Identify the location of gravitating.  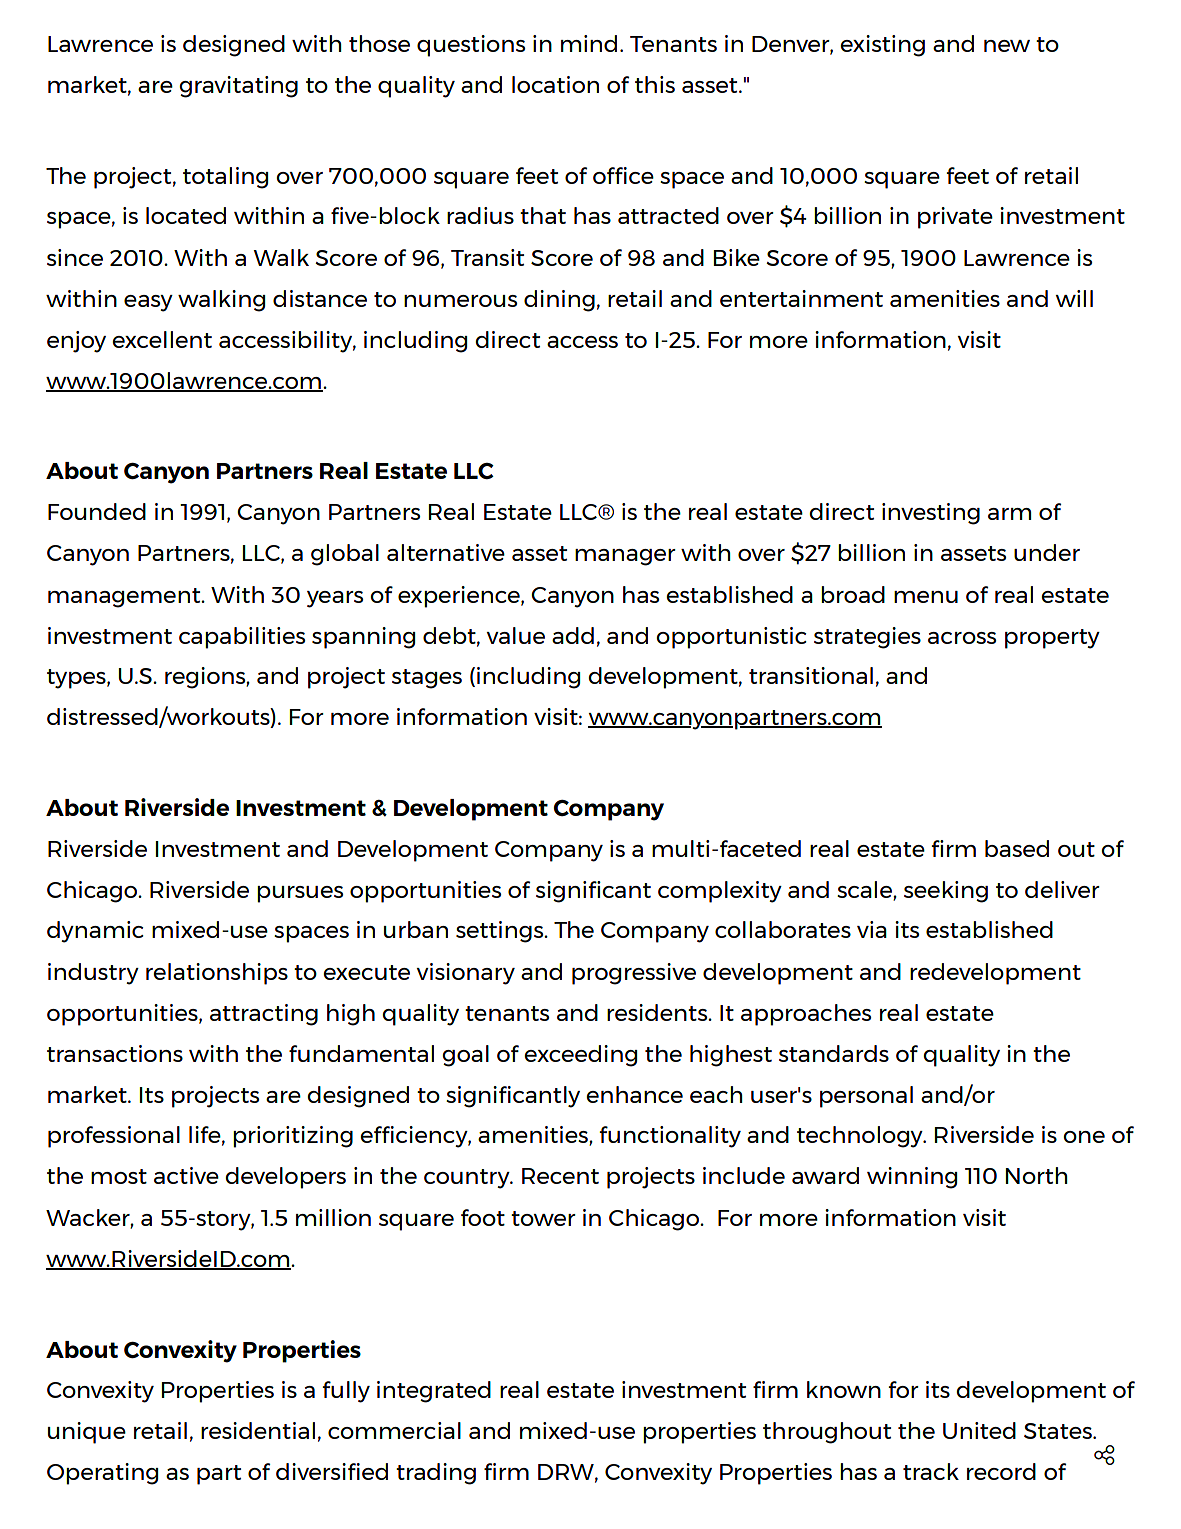
(238, 87).
